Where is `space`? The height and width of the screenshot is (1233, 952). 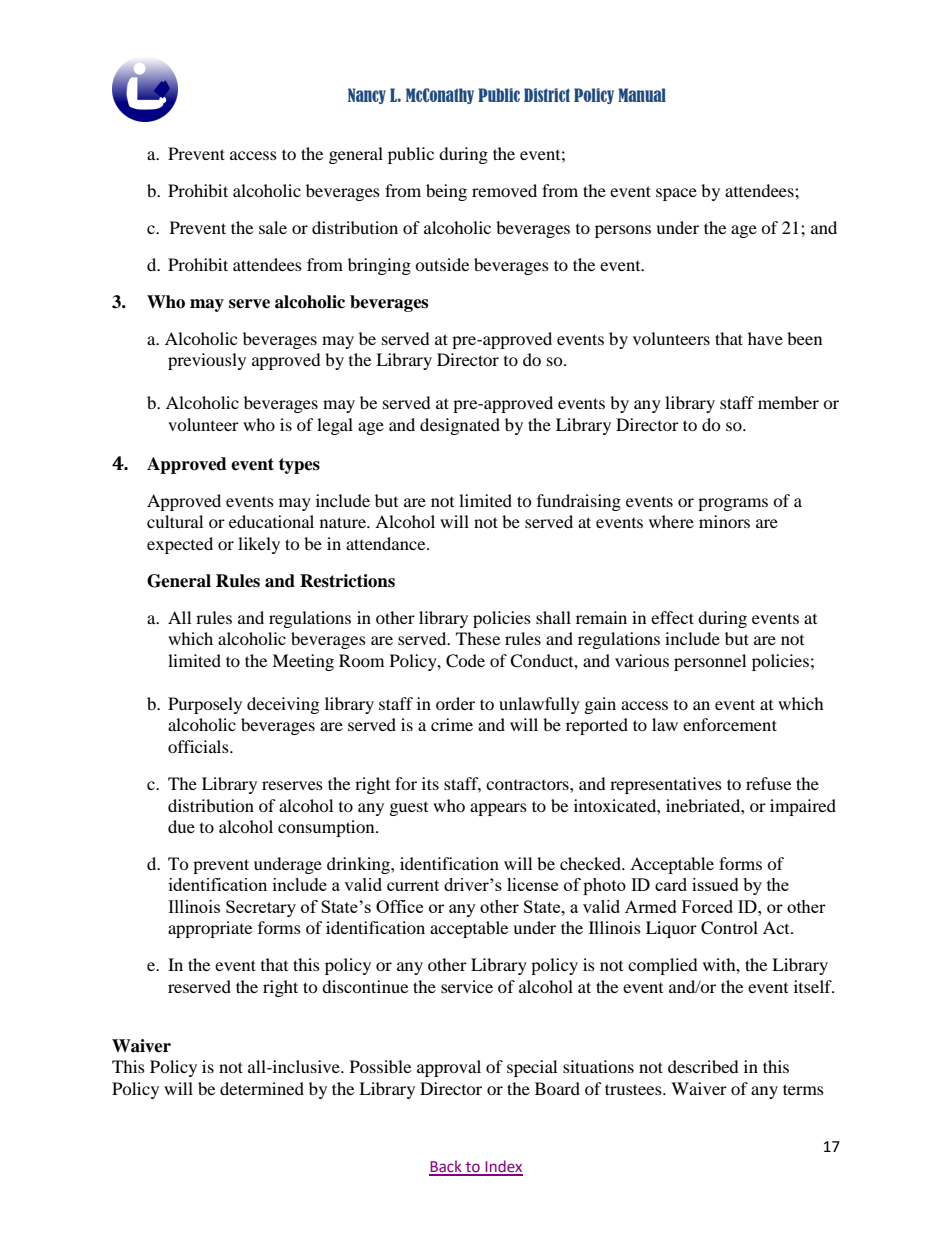
space is located at coordinates (676, 194).
